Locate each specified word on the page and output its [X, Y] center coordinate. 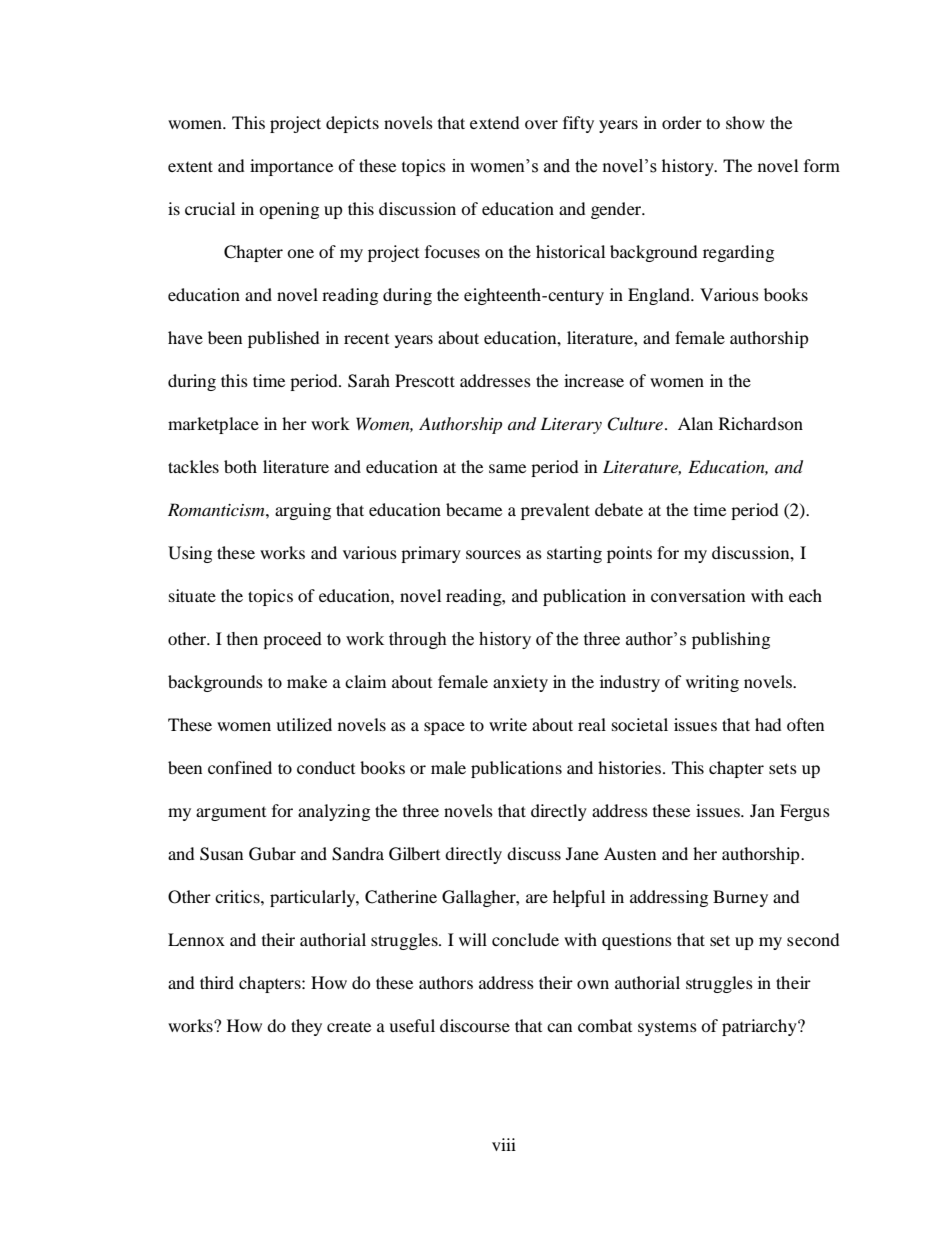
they [306, 1027]
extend [495, 122]
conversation [698, 595]
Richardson [761, 423]
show [745, 122]
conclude [525, 939]
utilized [304, 724]
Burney [740, 898]
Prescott [425, 380]
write [508, 724]
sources [493, 554]
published [284, 339]
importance [291, 167]
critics [238, 896]
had [768, 724]
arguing [303, 511]
